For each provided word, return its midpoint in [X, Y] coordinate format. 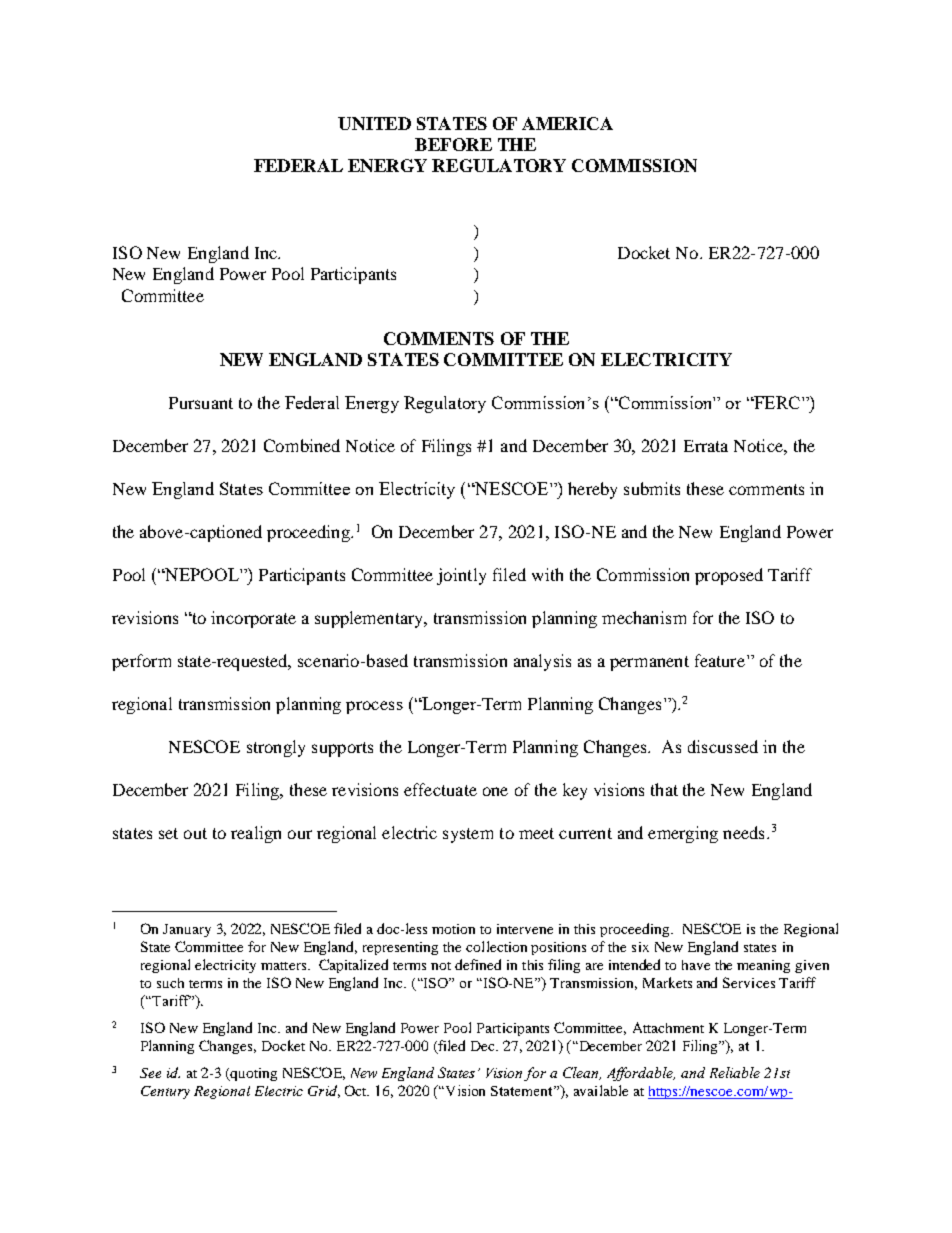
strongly [276, 748]
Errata [706, 446]
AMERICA [567, 123]
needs [743, 832]
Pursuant [201, 403]
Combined [302, 445]
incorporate [253, 619]
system [468, 835]
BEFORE [453, 144]
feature [721, 660]
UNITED [374, 123]
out [195, 833]
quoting [252, 1074]
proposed [729, 576]
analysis [542, 662]
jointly [461, 576]
